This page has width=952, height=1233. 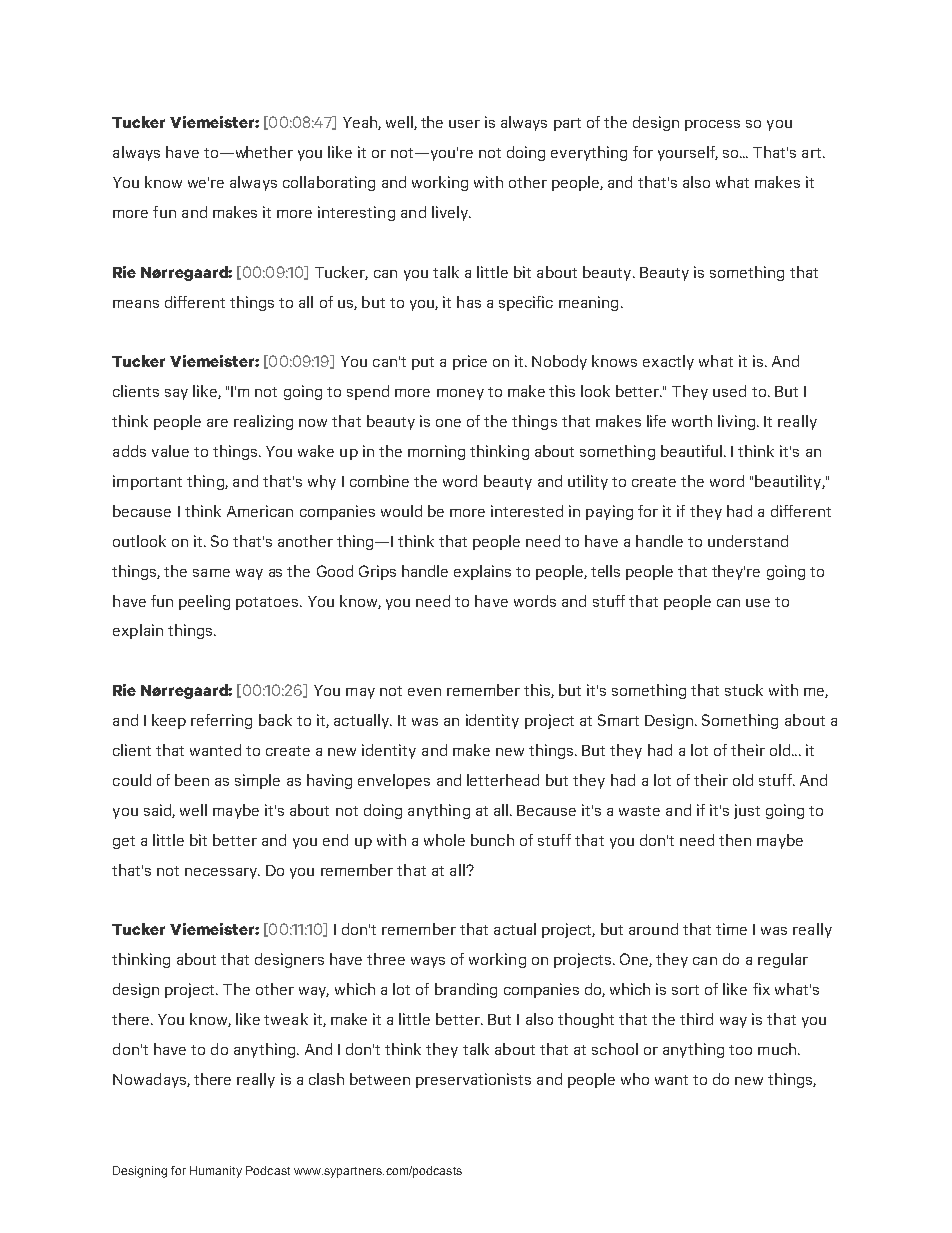 I want to click on collaborating, so click(x=329, y=183).
